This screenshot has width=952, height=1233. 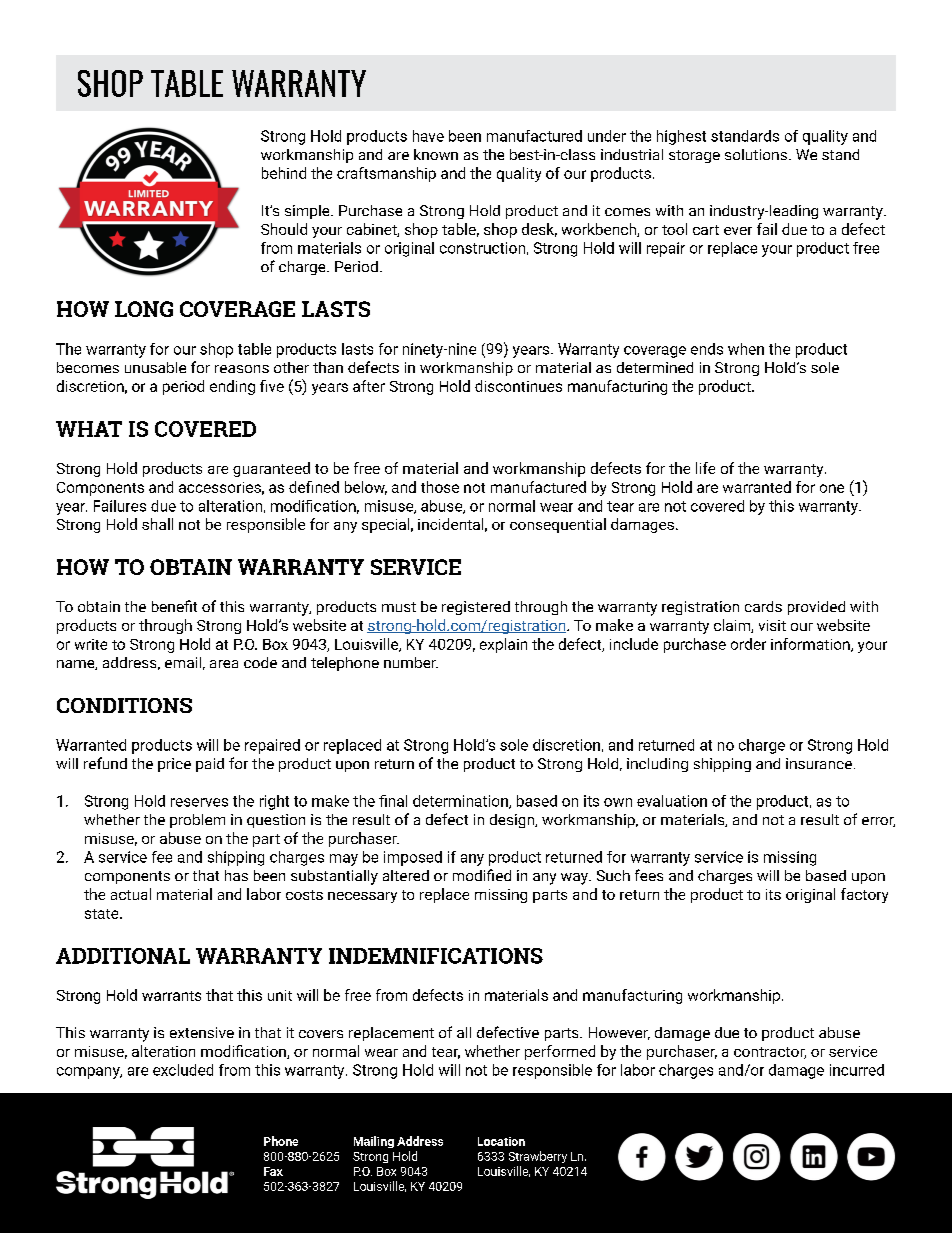 I want to click on Location, so click(x=501, y=1141).
